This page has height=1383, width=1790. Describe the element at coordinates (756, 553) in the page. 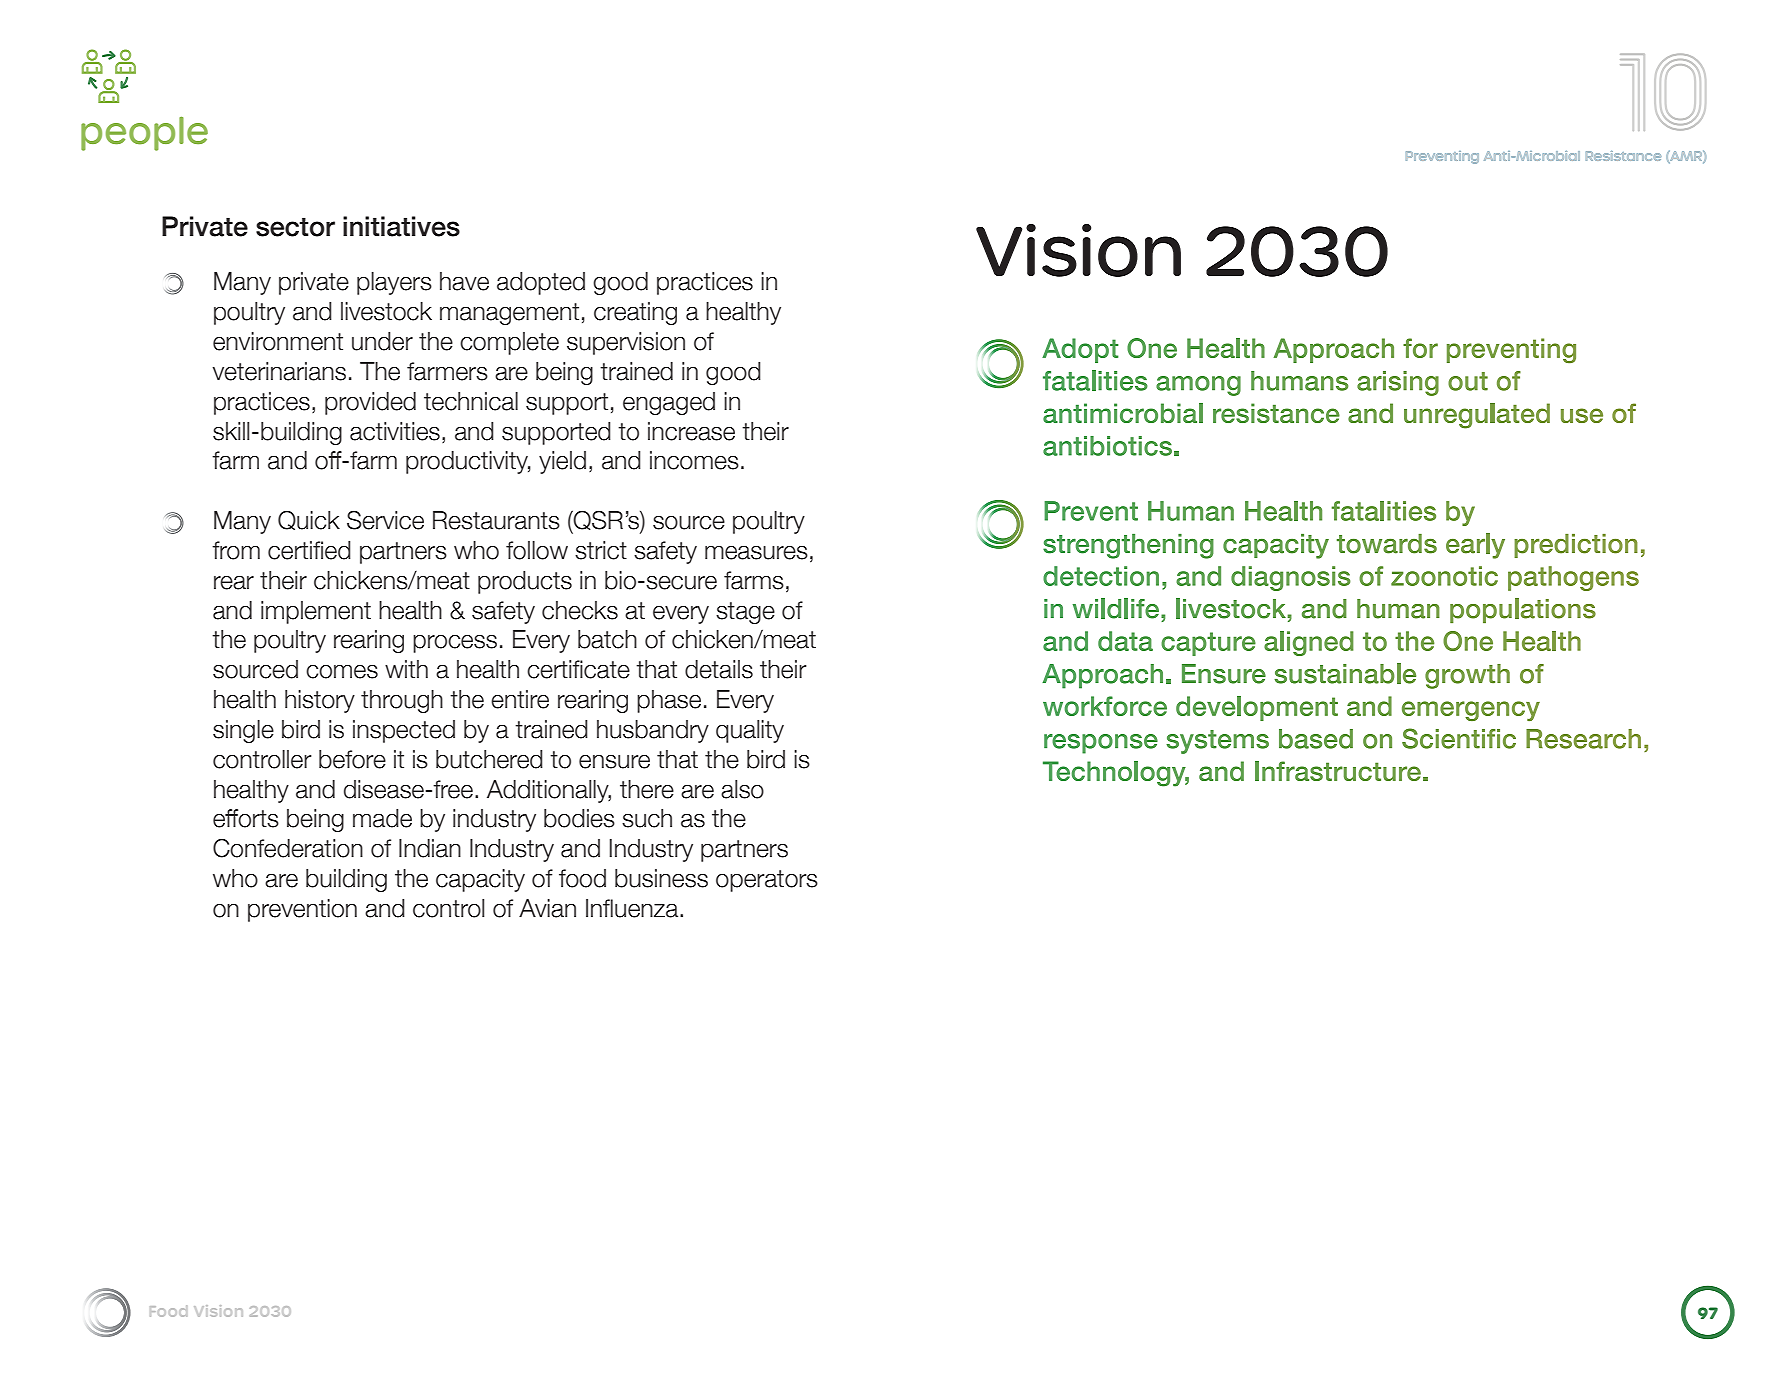

I see `measures` at that location.
